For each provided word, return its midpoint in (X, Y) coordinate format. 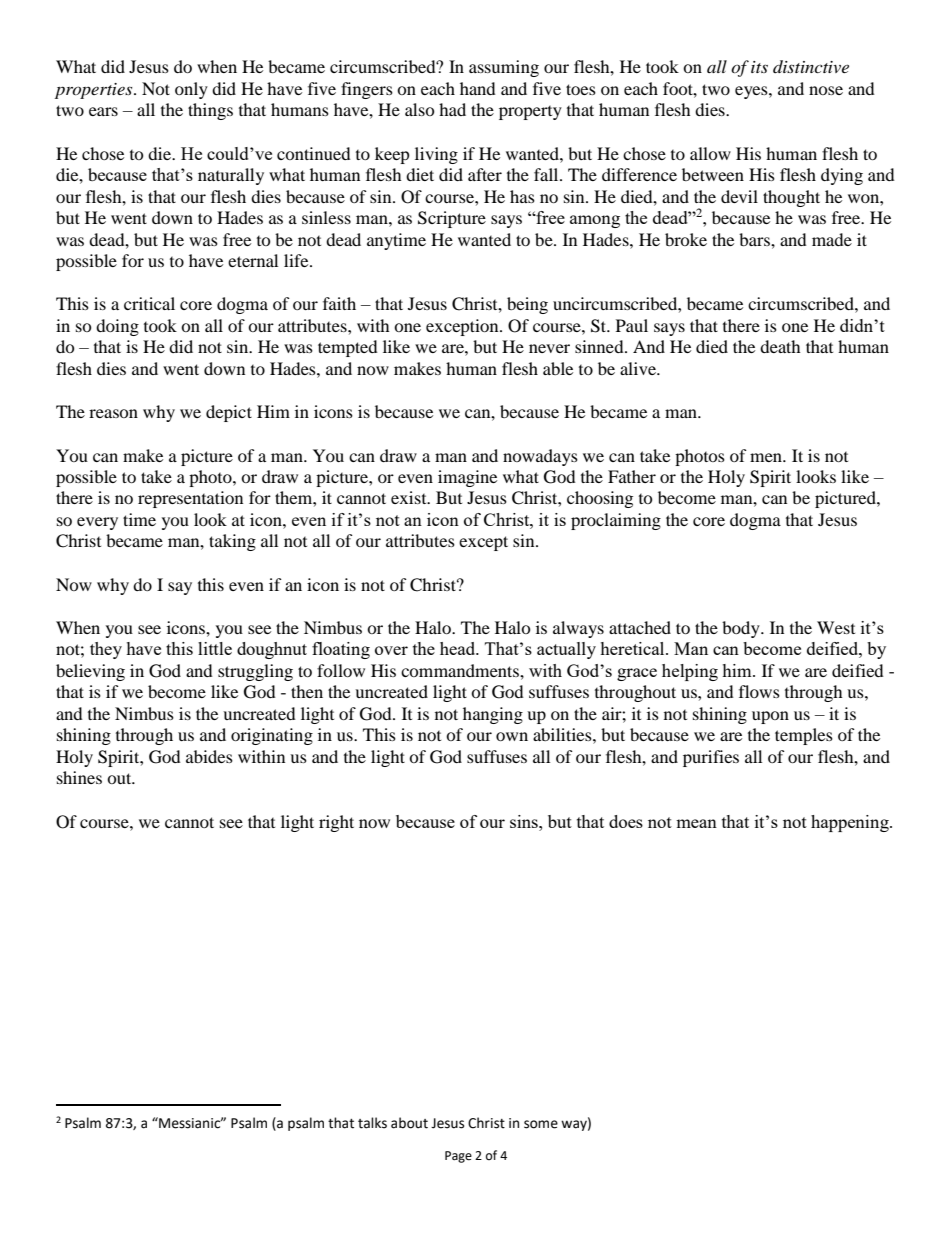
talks (372, 1123)
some (541, 1124)
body (742, 629)
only (191, 90)
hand (478, 88)
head (459, 648)
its (759, 67)
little (215, 648)
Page (458, 1157)
